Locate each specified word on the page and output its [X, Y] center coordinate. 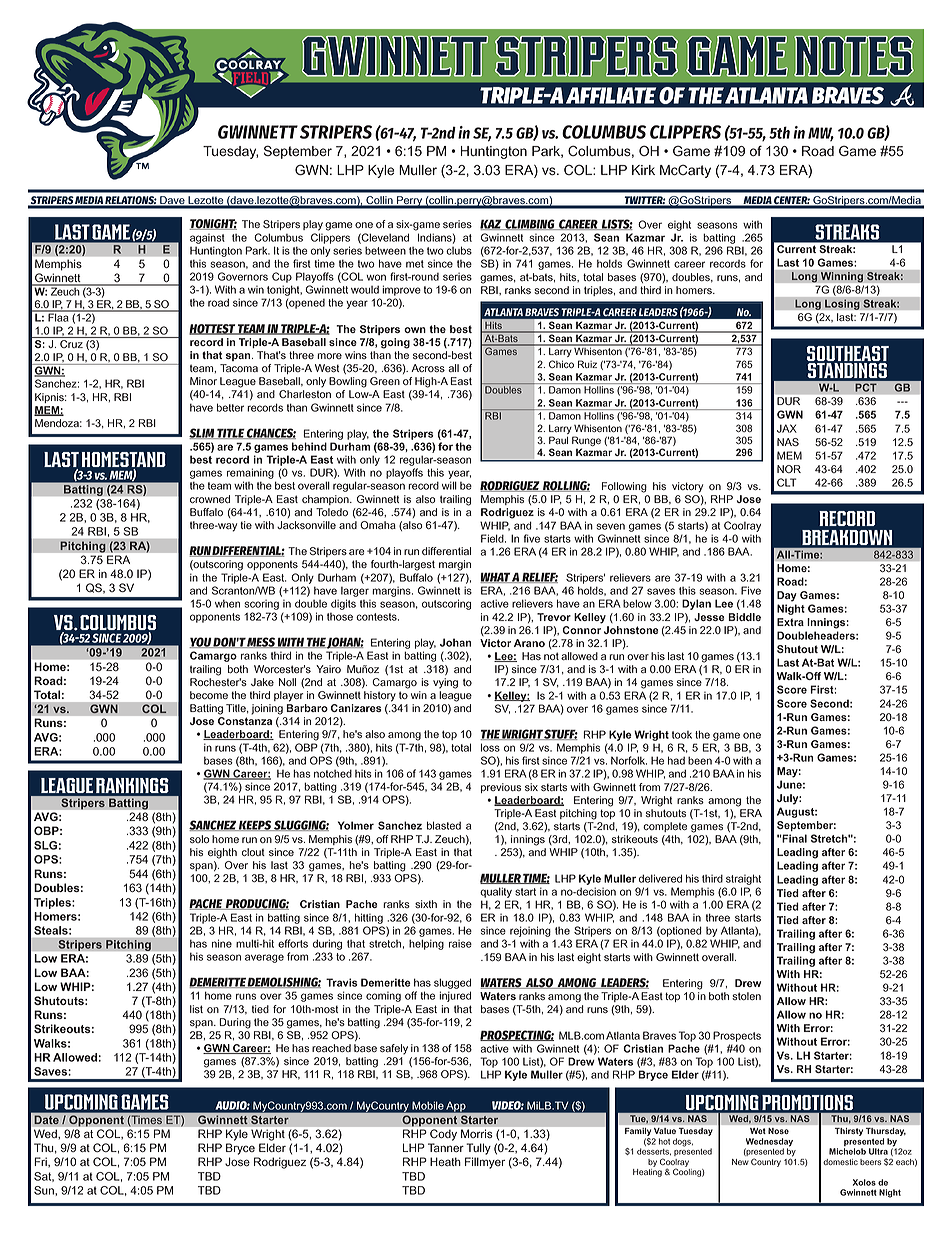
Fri [41, 1162]
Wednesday [769, 1143]
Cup [282, 277]
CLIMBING [530, 224]
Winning [842, 277]
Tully [478, 1149]
